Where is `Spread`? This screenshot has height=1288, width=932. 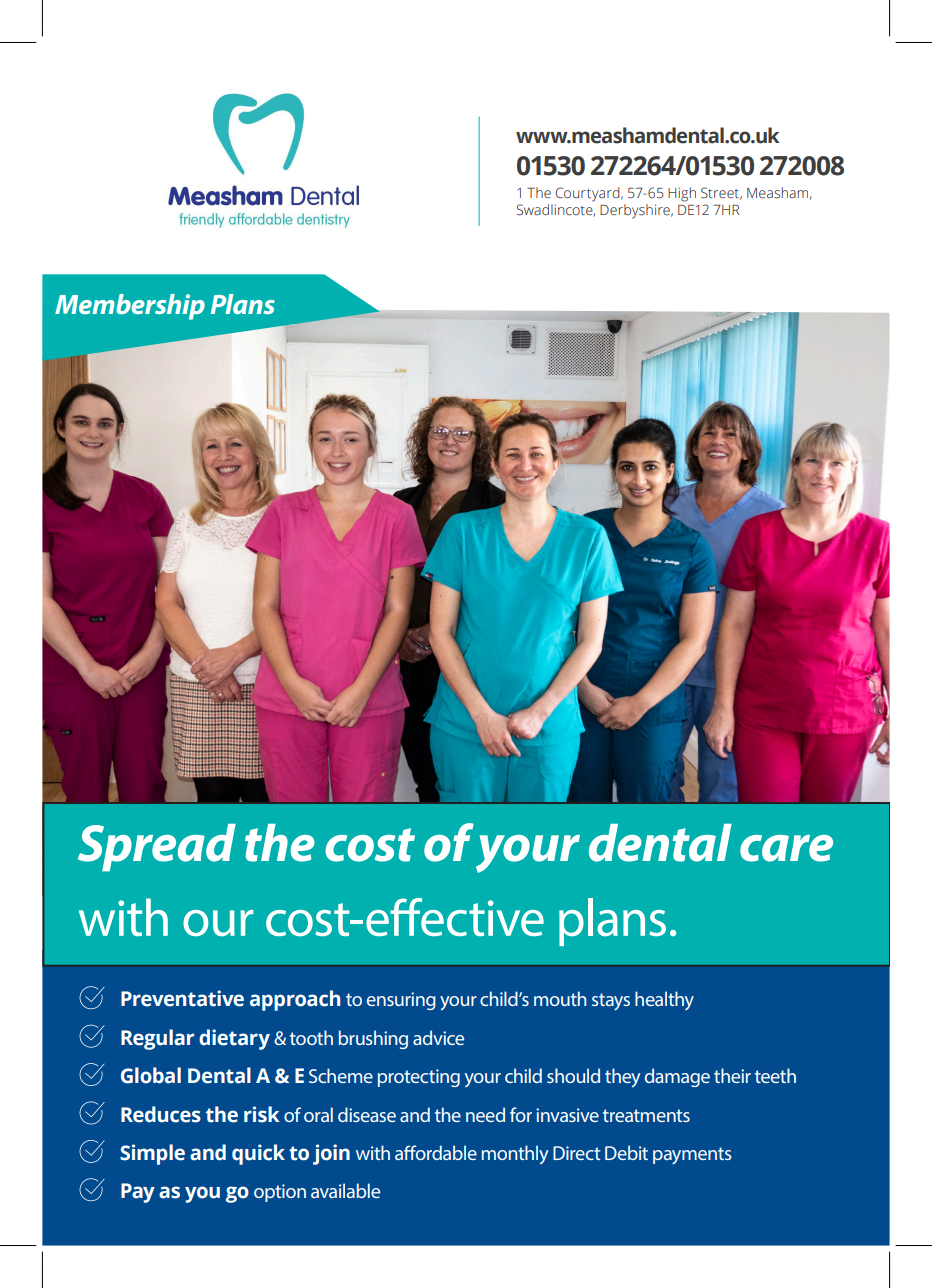
Spread is located at coordinates (157, 848).
